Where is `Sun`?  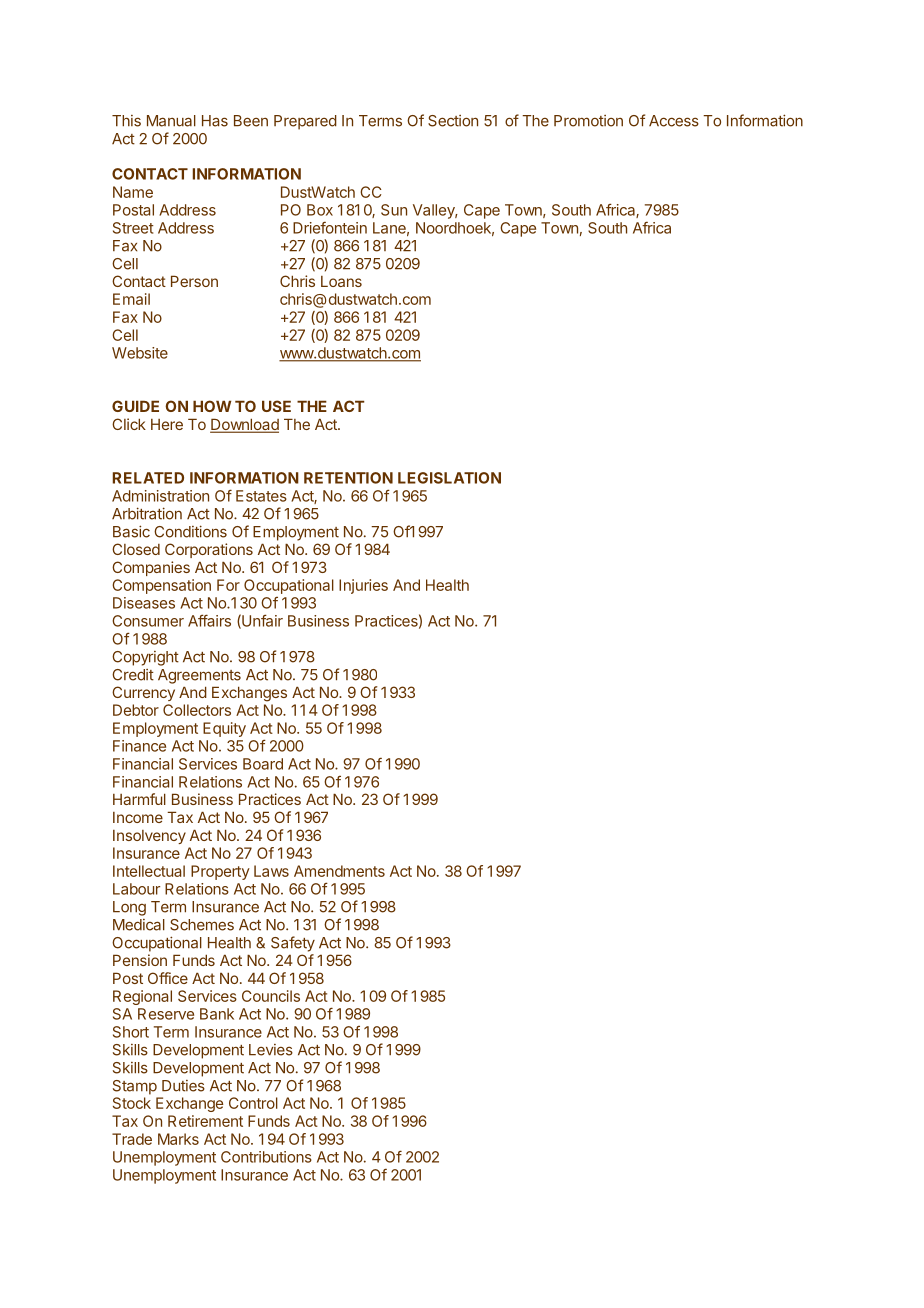 Sun is located at coordinates (394, 210).
